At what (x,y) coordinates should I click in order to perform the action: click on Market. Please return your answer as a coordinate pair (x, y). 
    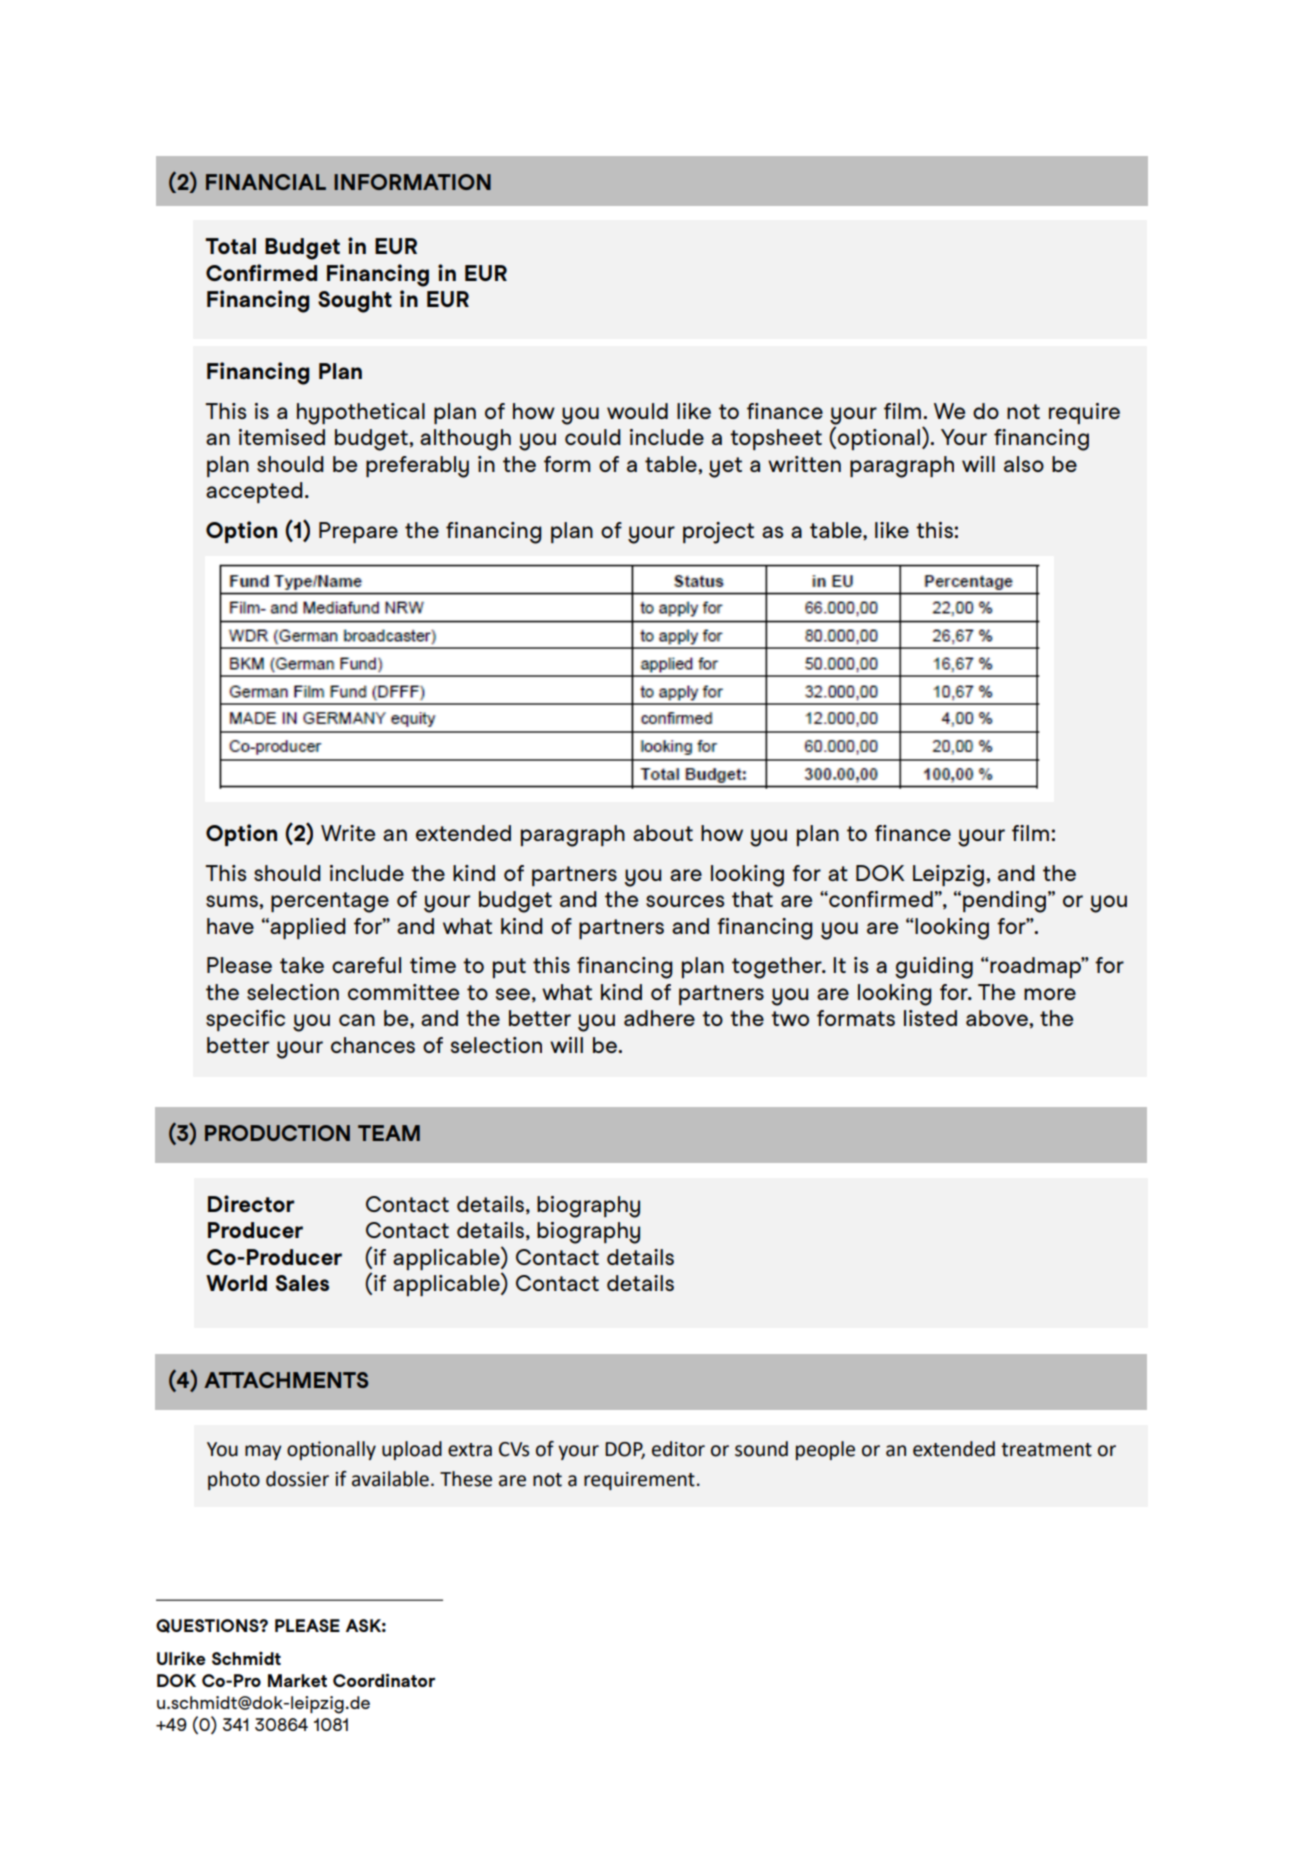
    Looking at the image, I should click on (297, 1680).
